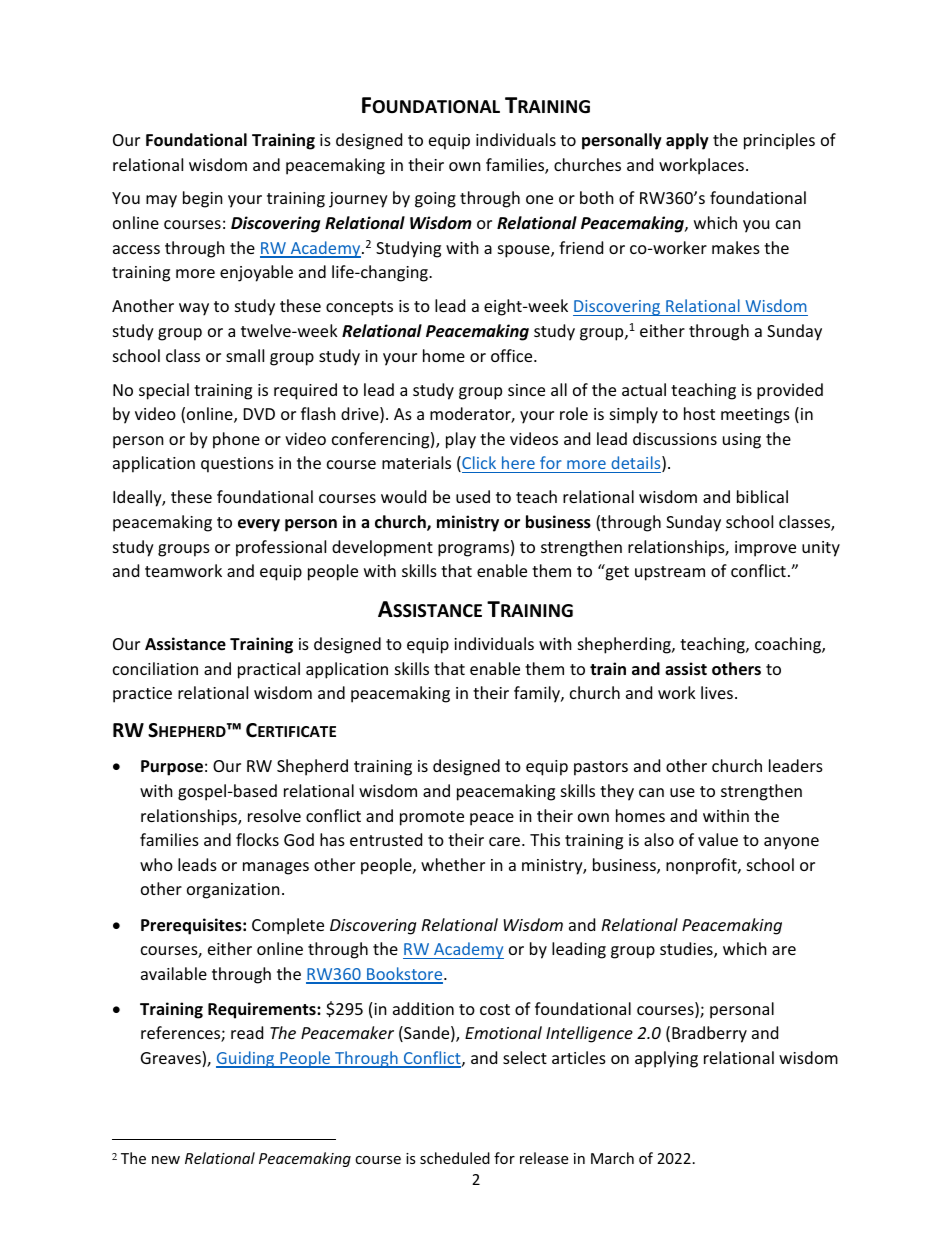 The width and height of the screenshot is (952, 1233). What do you see at coordinates (435, 200) in the screenshot?
I see `going` at bounding box center [435, 200].
